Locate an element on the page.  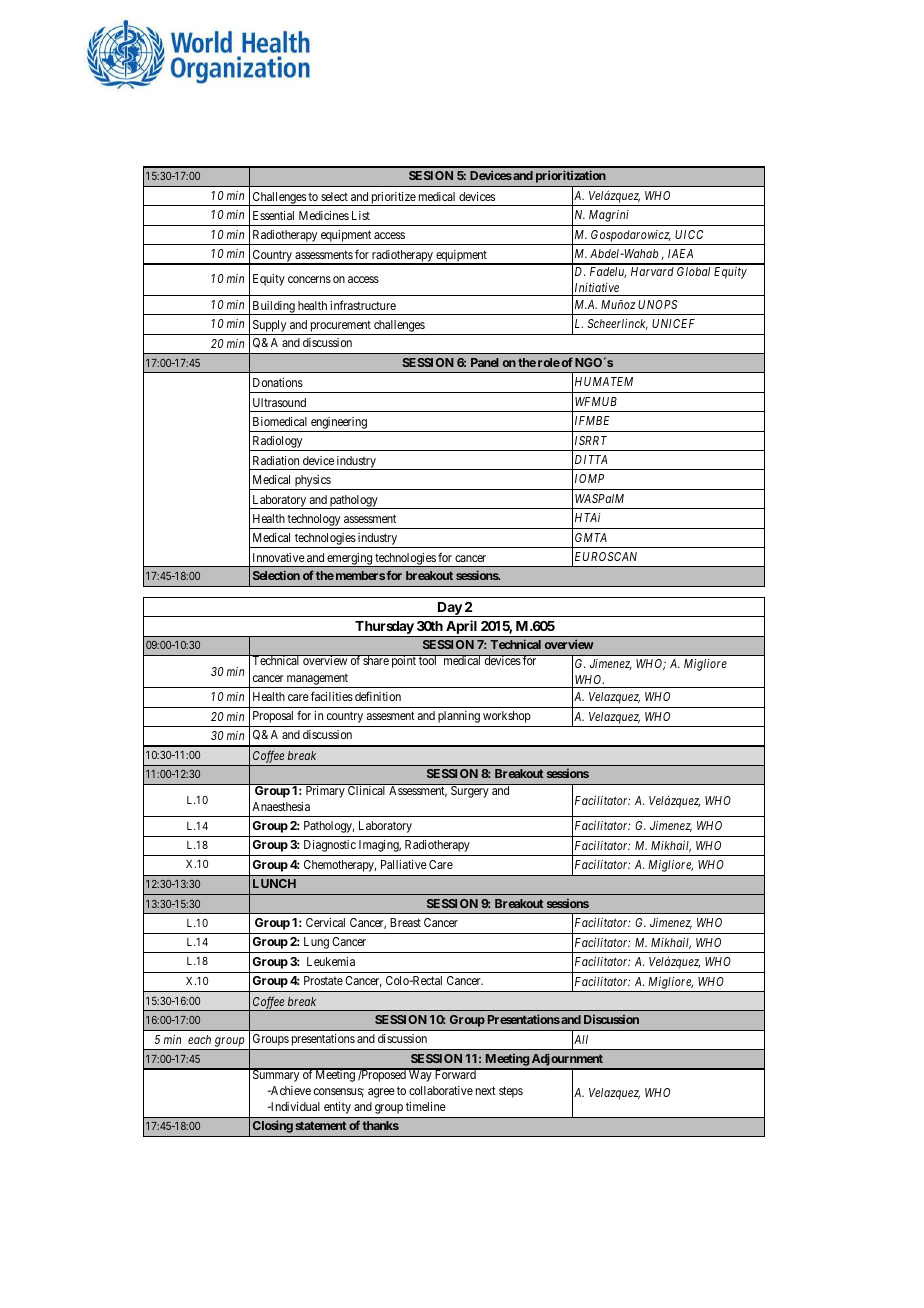
Innovative is located at coordinates (279, 557).
